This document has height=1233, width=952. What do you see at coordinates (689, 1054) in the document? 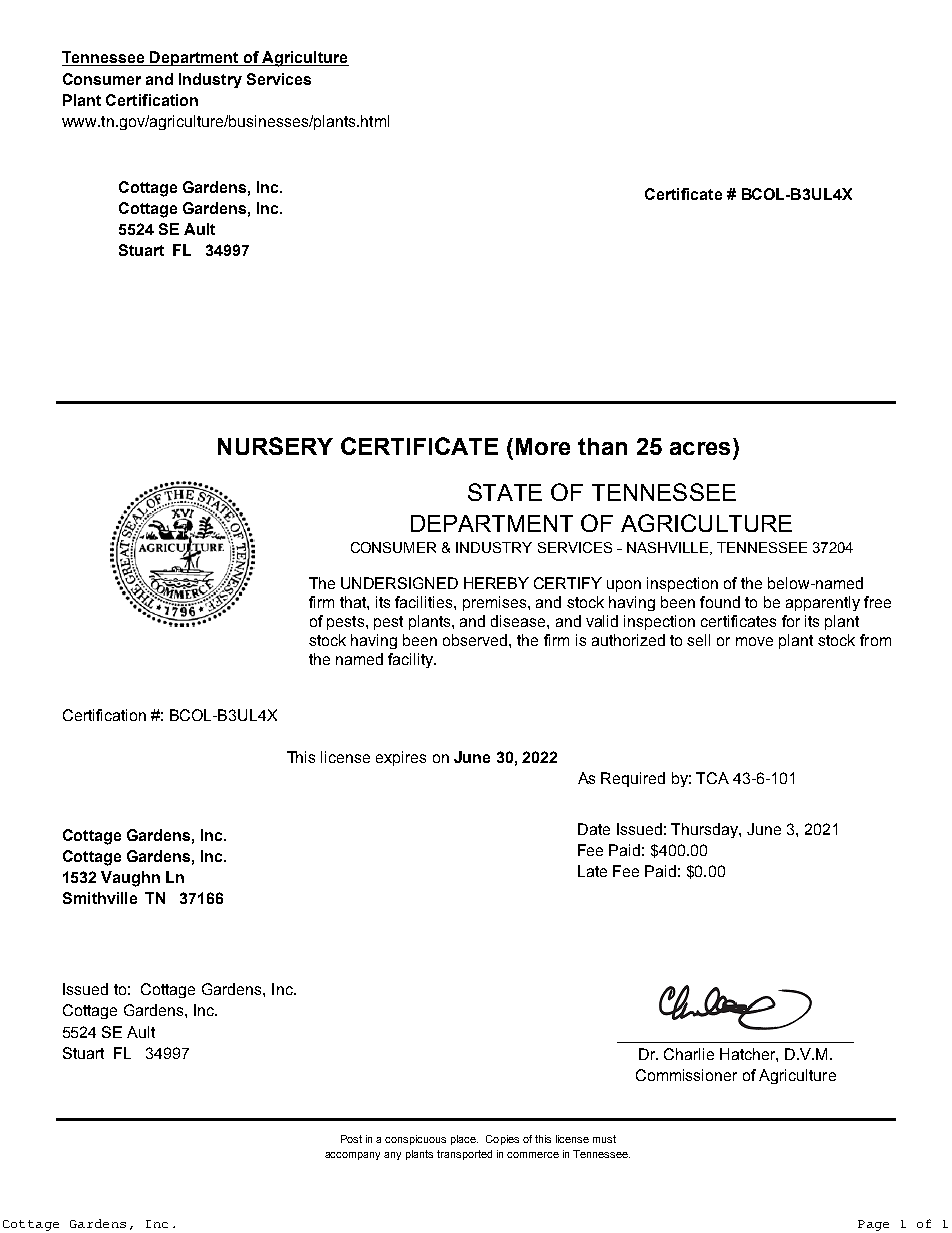
I see `Charlie` at bounding box center [689, 1054].
